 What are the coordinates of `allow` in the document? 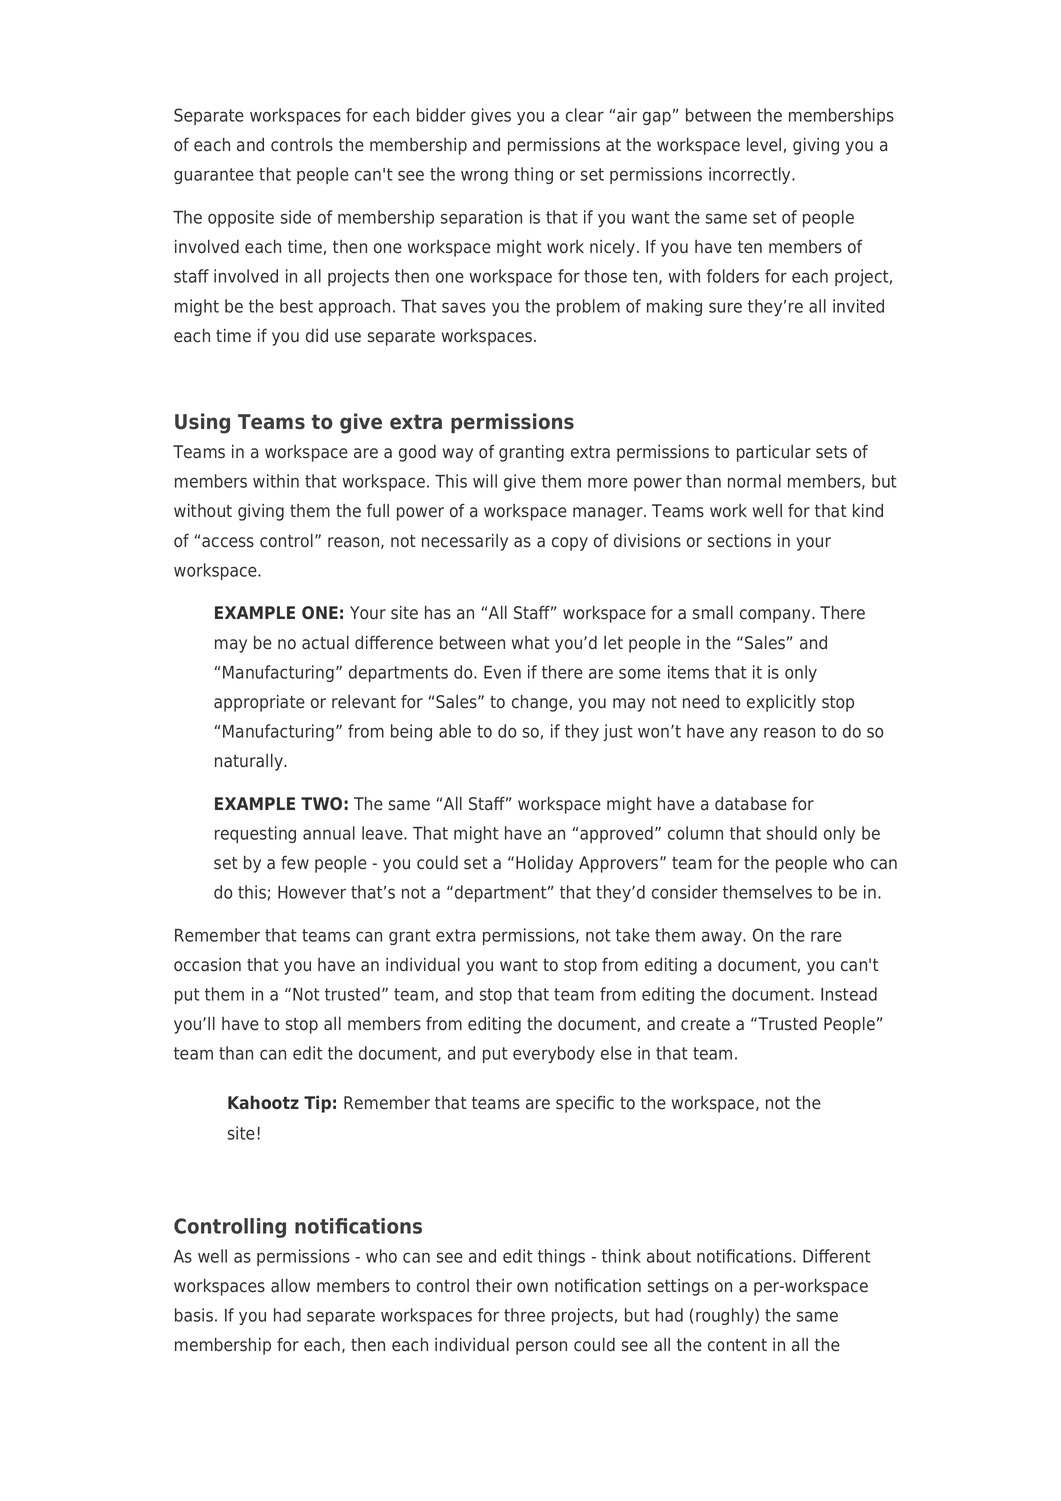 It's located at (290, 1285).
